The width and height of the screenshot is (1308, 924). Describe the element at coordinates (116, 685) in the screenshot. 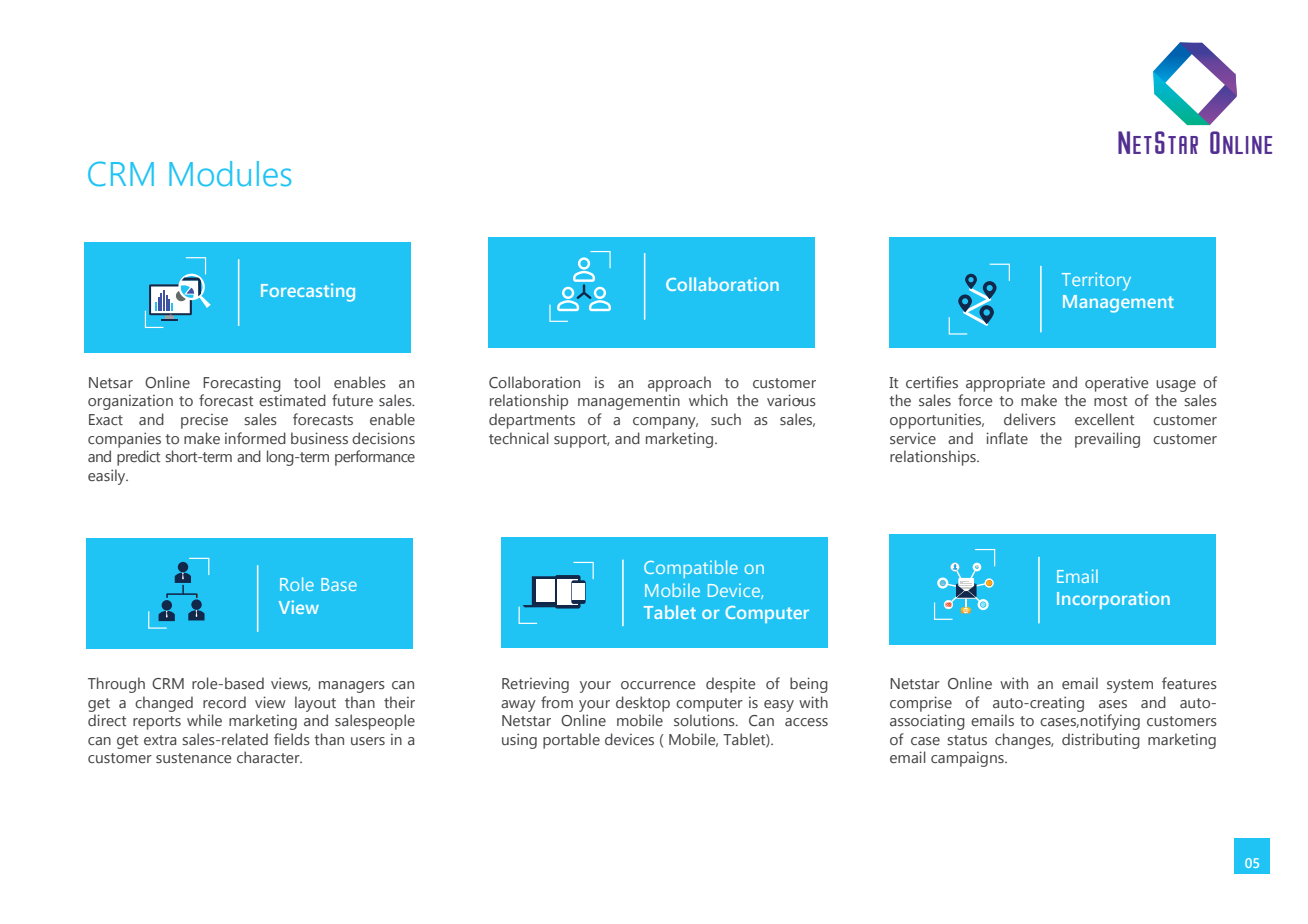

I see `Through` at that location.
